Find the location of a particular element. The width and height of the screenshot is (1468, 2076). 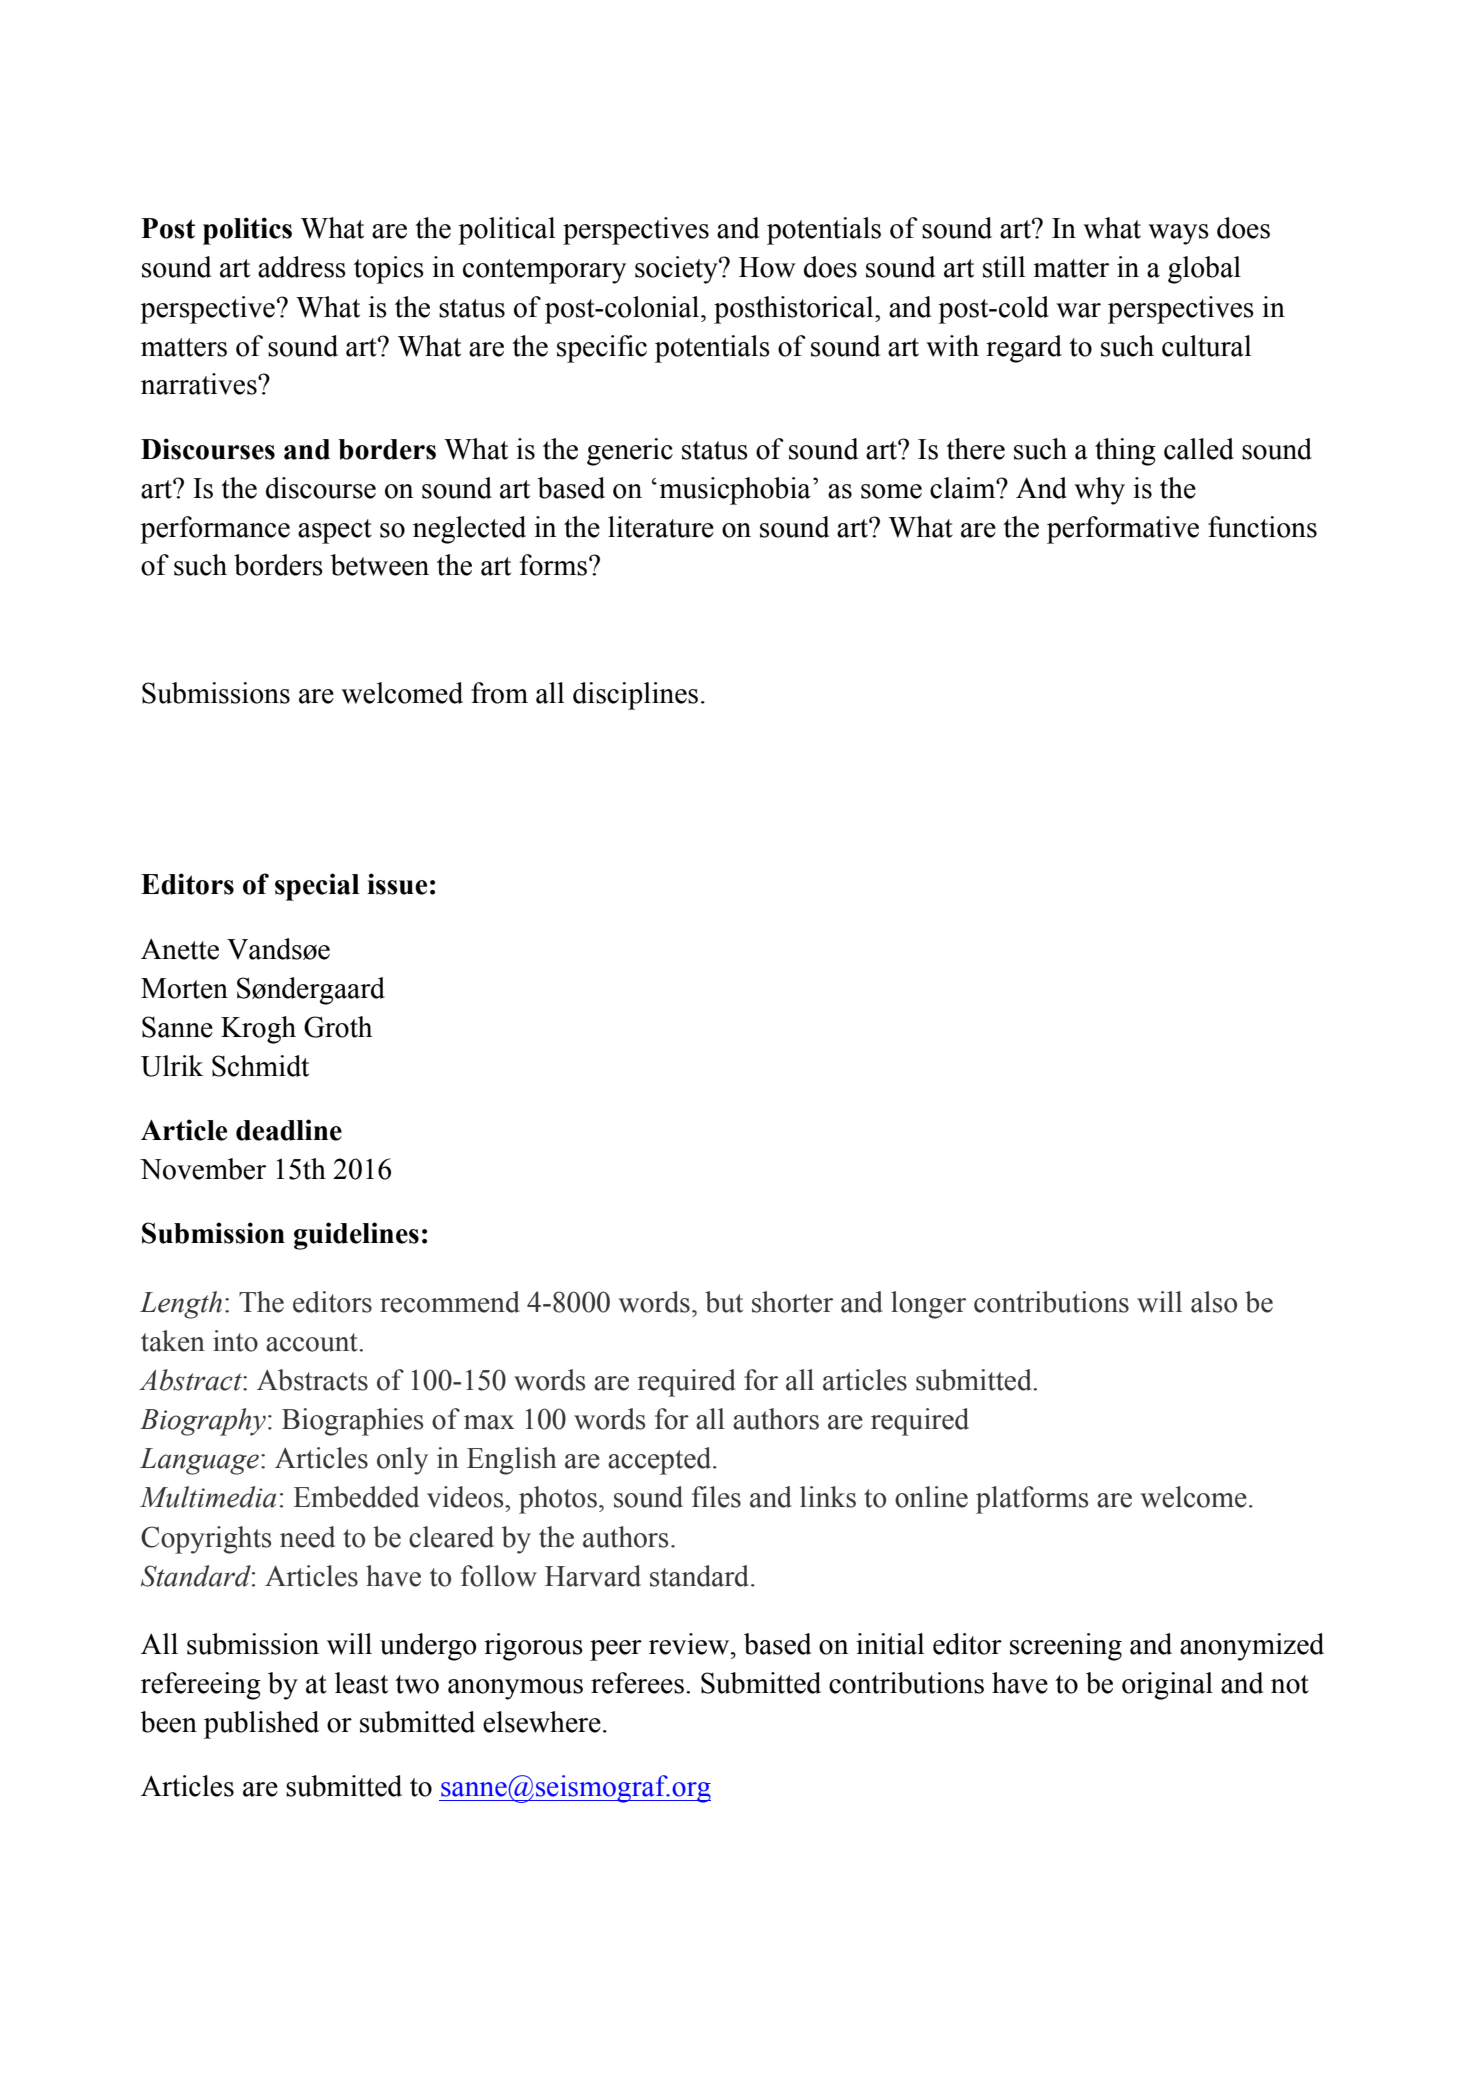

How is located at coordinates (767, 267).
